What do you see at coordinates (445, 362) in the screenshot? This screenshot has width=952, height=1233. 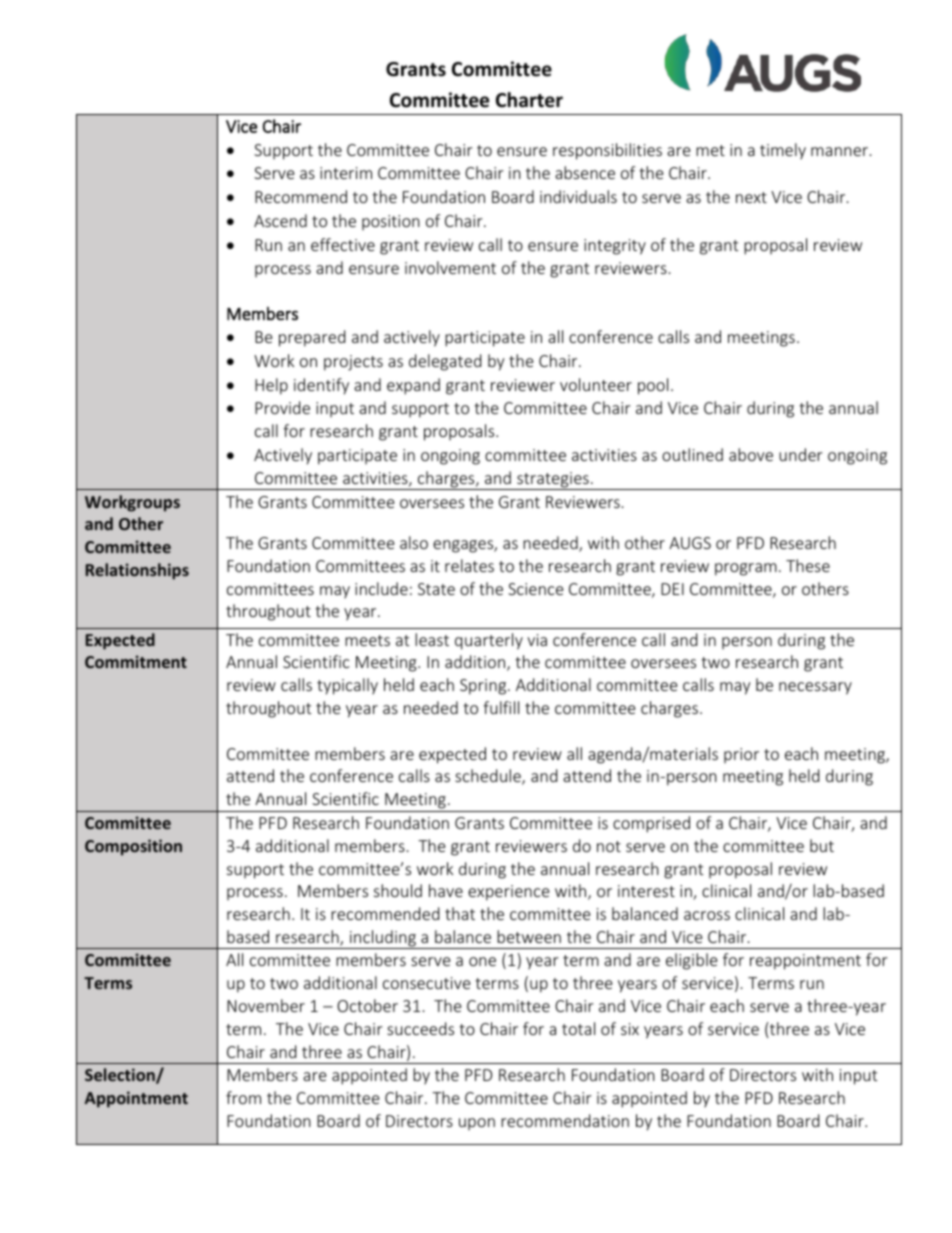 I see `delegated` at bounding box center [445, 362].
